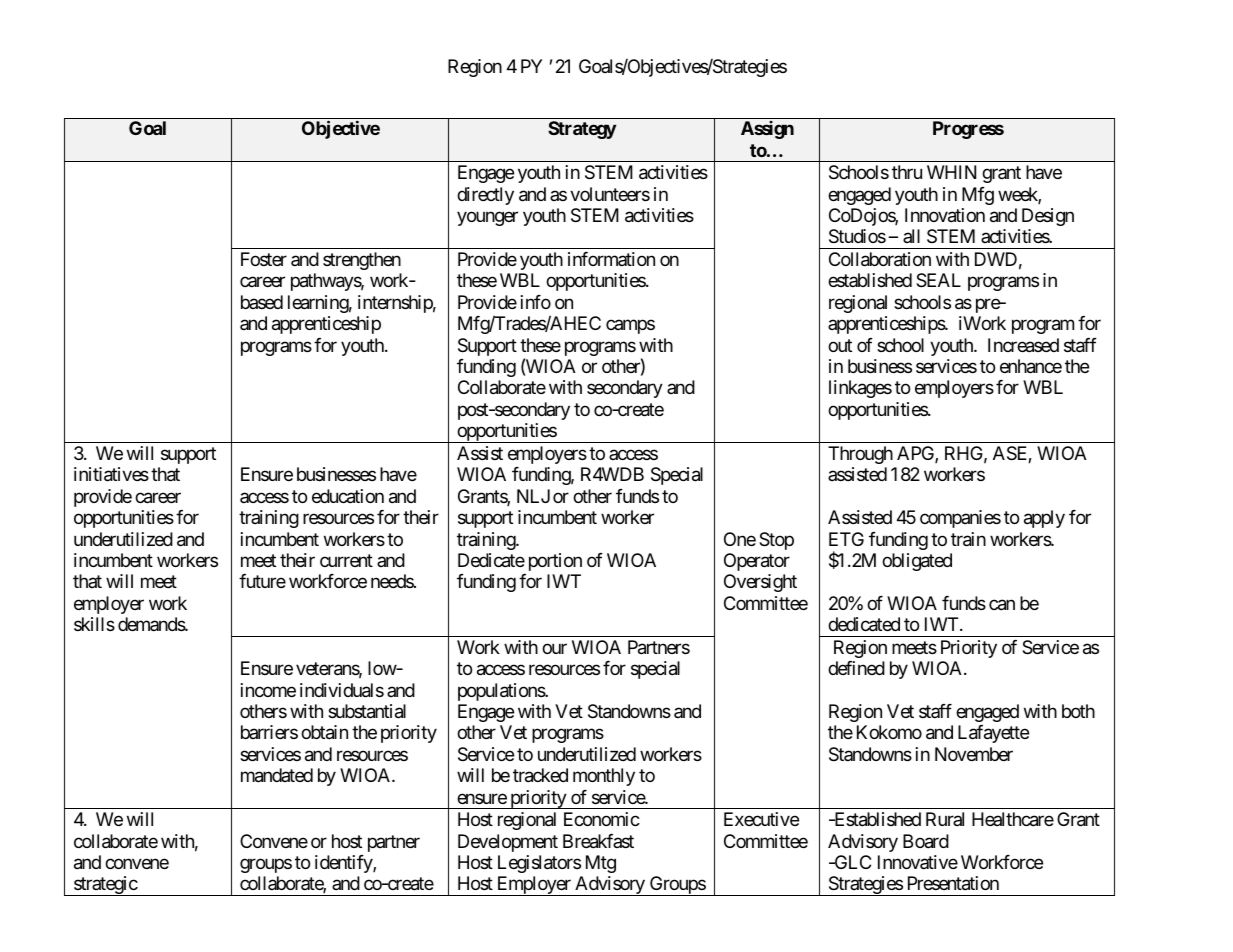  What do you see at coordinates (907, 172) in the page?
I see `thru` at bounding box center [907, 172].
